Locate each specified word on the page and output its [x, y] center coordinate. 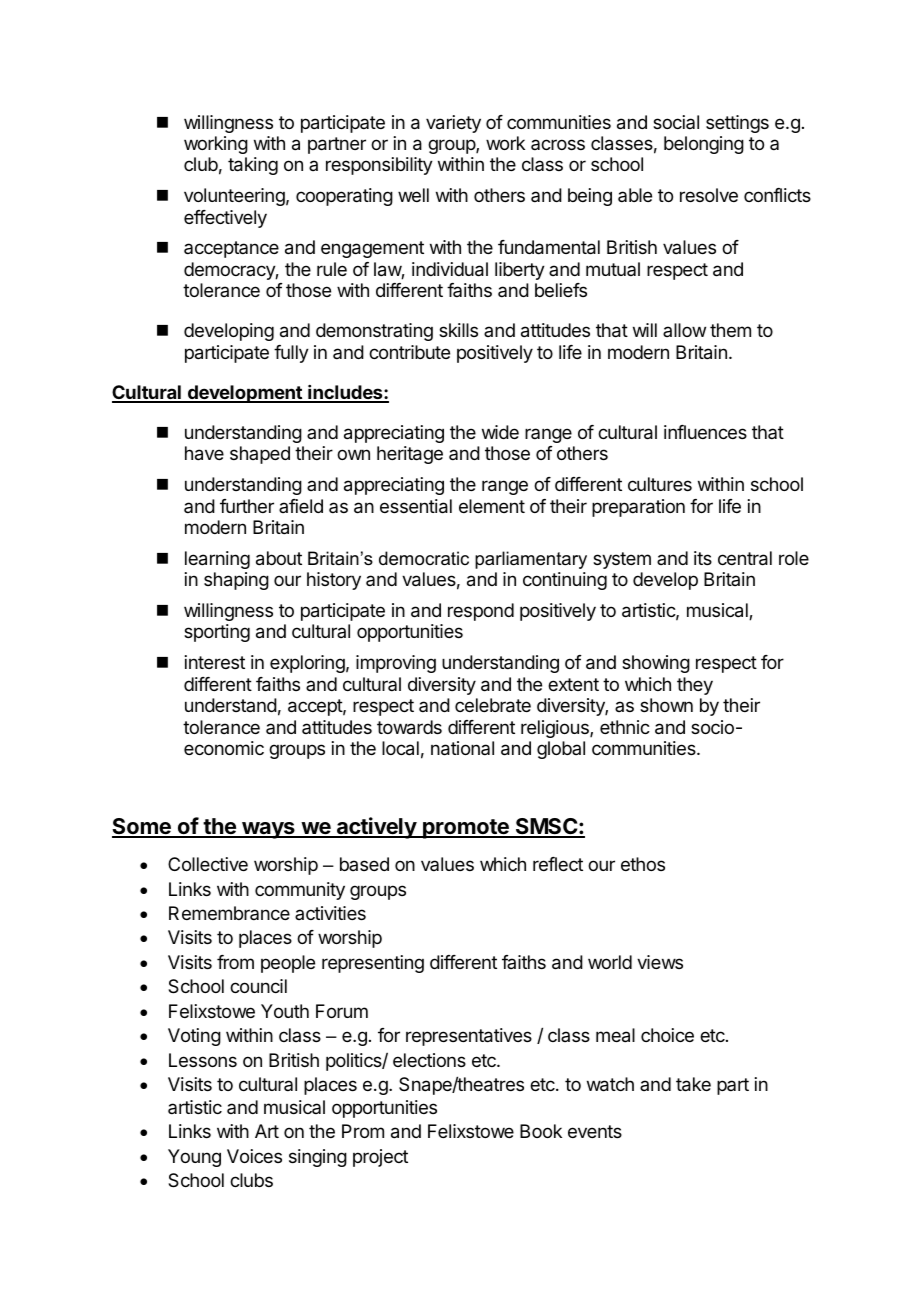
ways [268, 830]
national [462, 748]
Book [541, 1131]
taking [253, 166]
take [693, 1084]
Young [194, 1158]
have [204, 453]
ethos [643, 864]
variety [453, 124]
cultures [660, 484]
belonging [704, 145]
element [492, 506]
